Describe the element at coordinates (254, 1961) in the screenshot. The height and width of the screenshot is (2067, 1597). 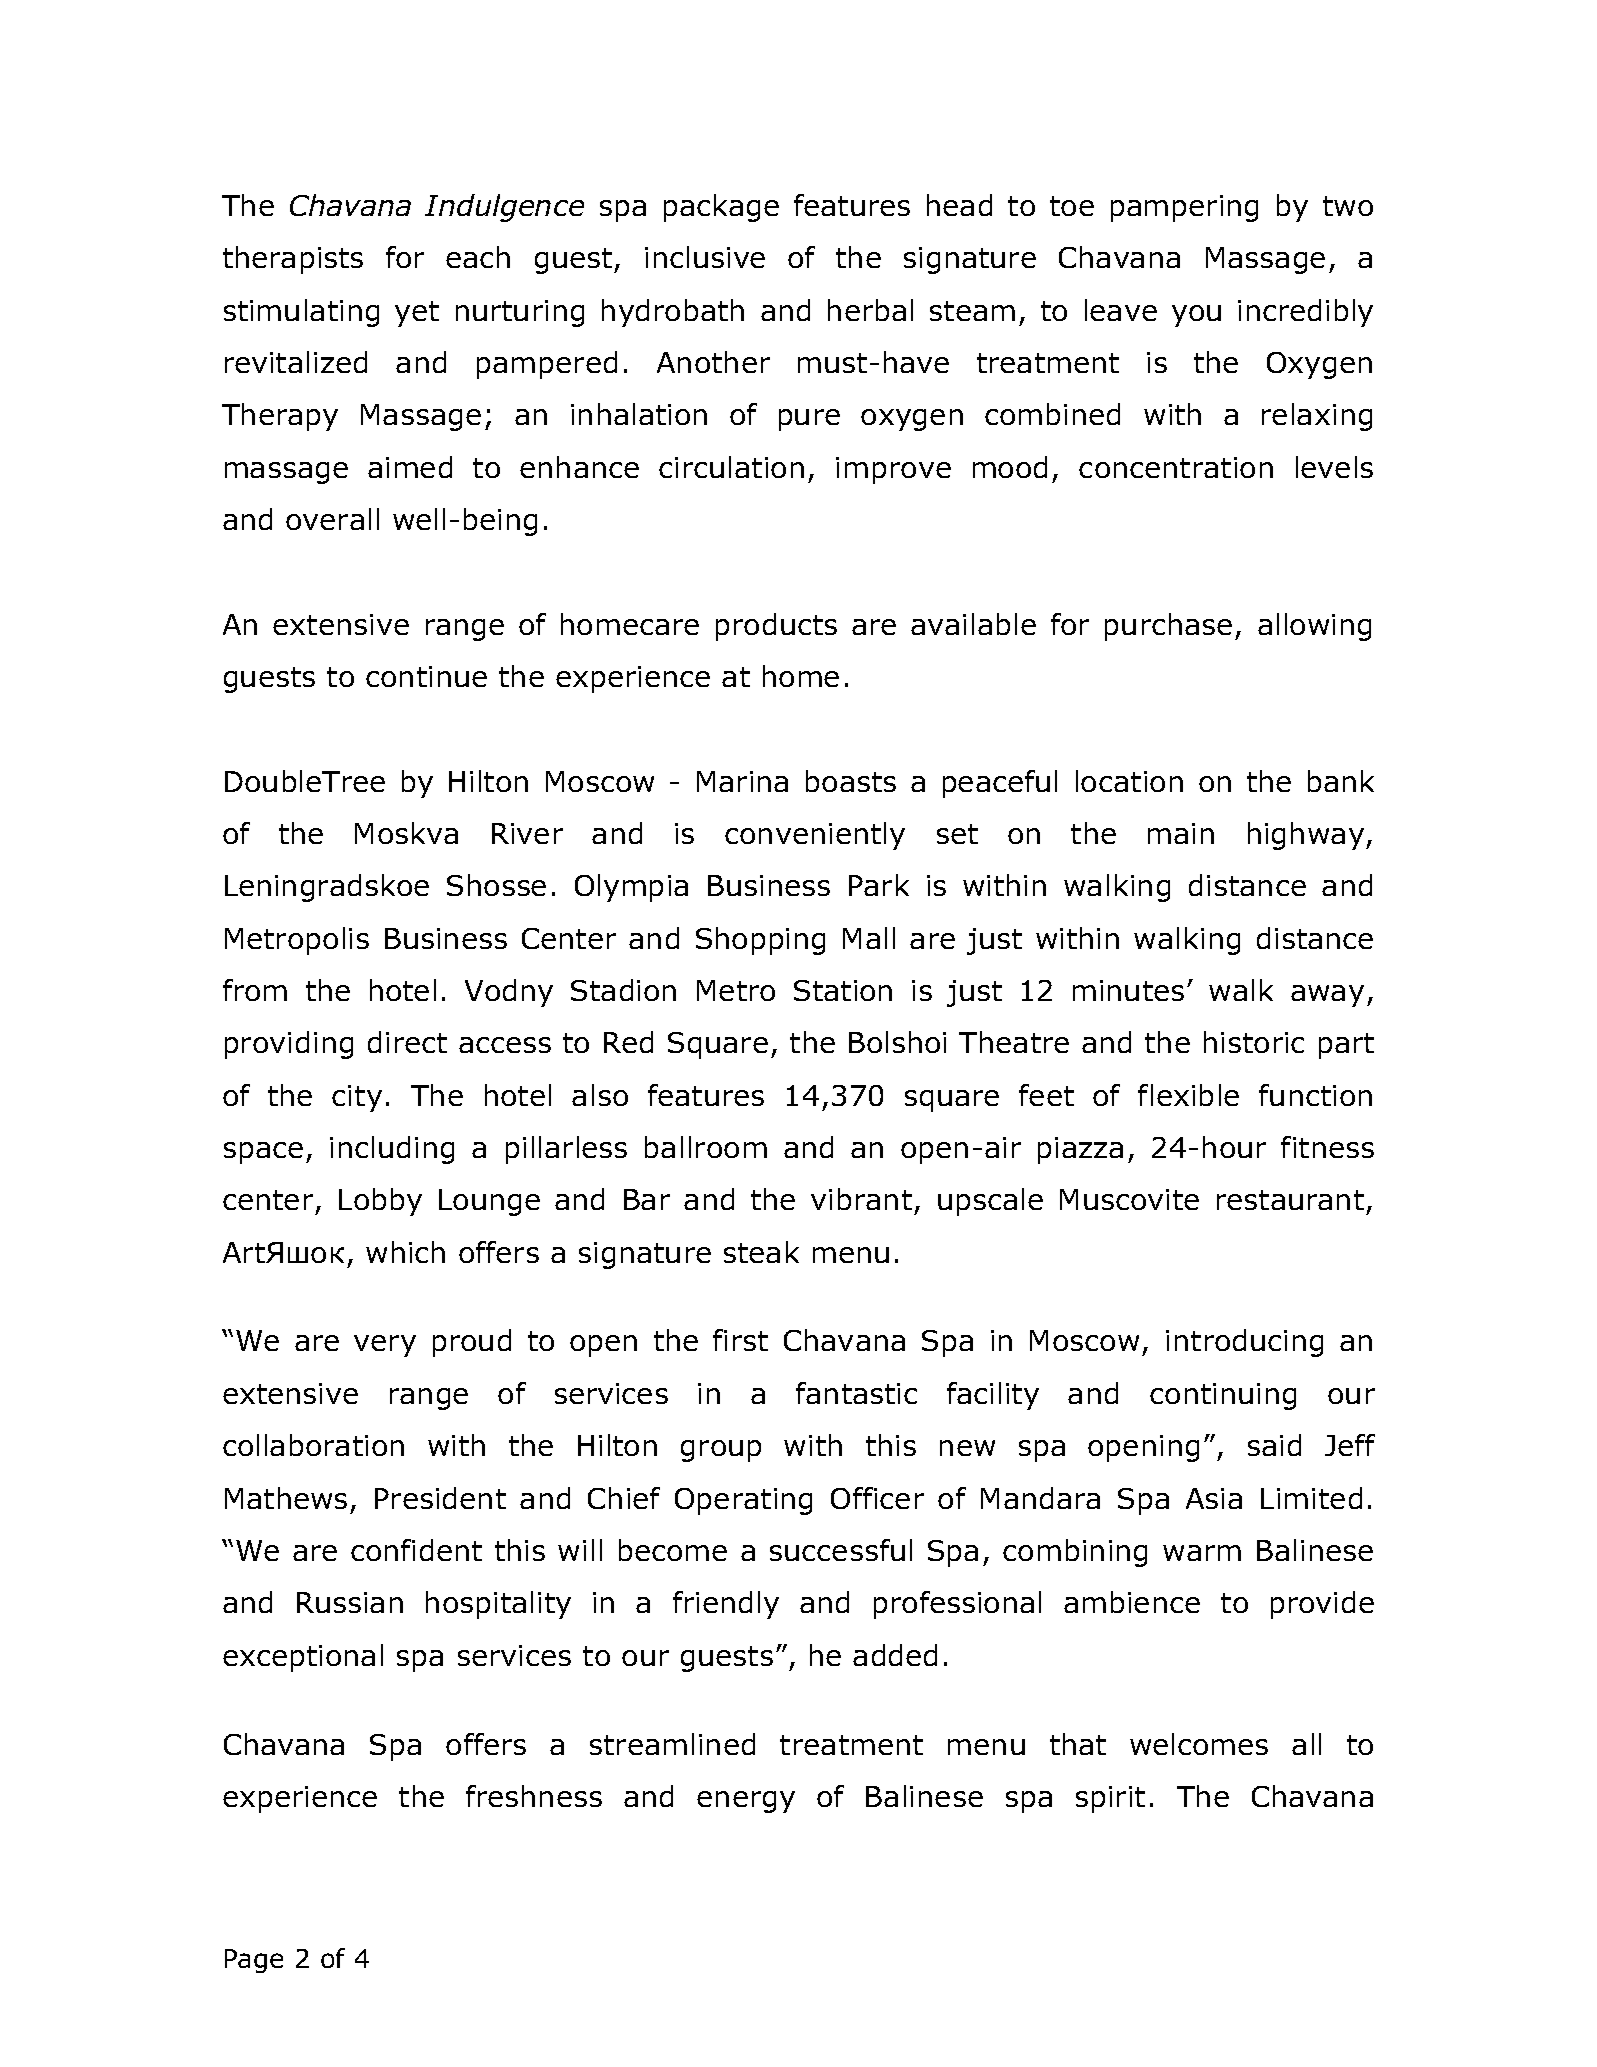
I see `Page` at that location.
